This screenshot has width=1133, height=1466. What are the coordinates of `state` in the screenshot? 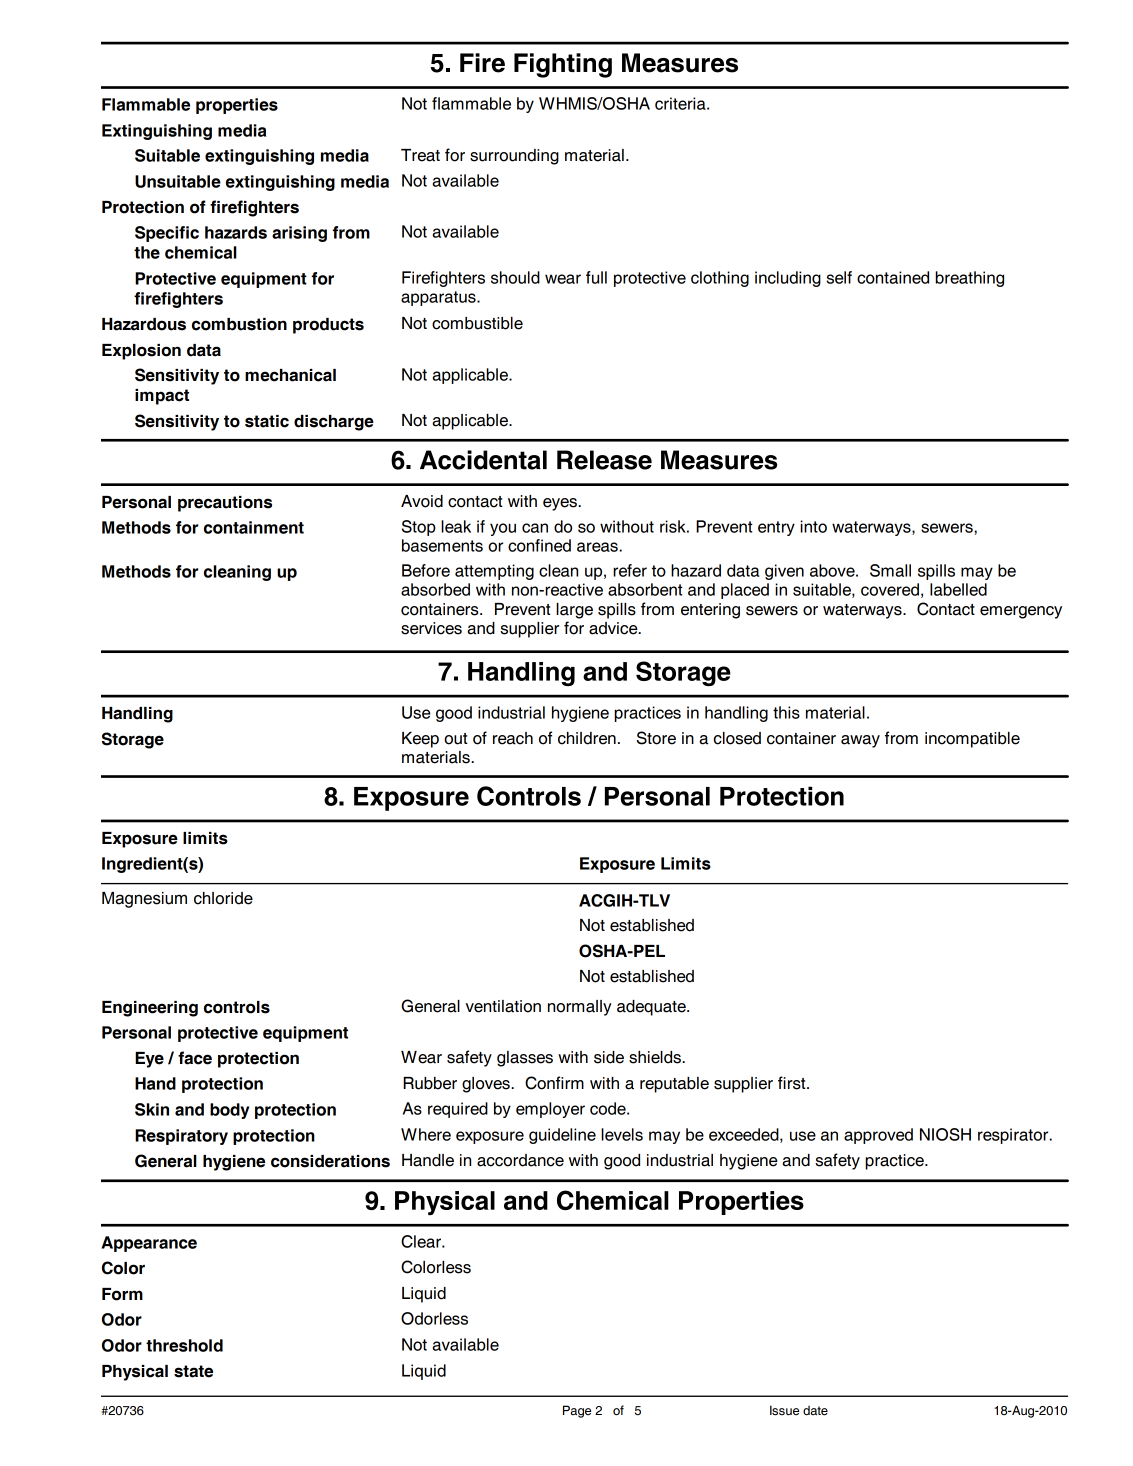 It's located at (193, 1371).
